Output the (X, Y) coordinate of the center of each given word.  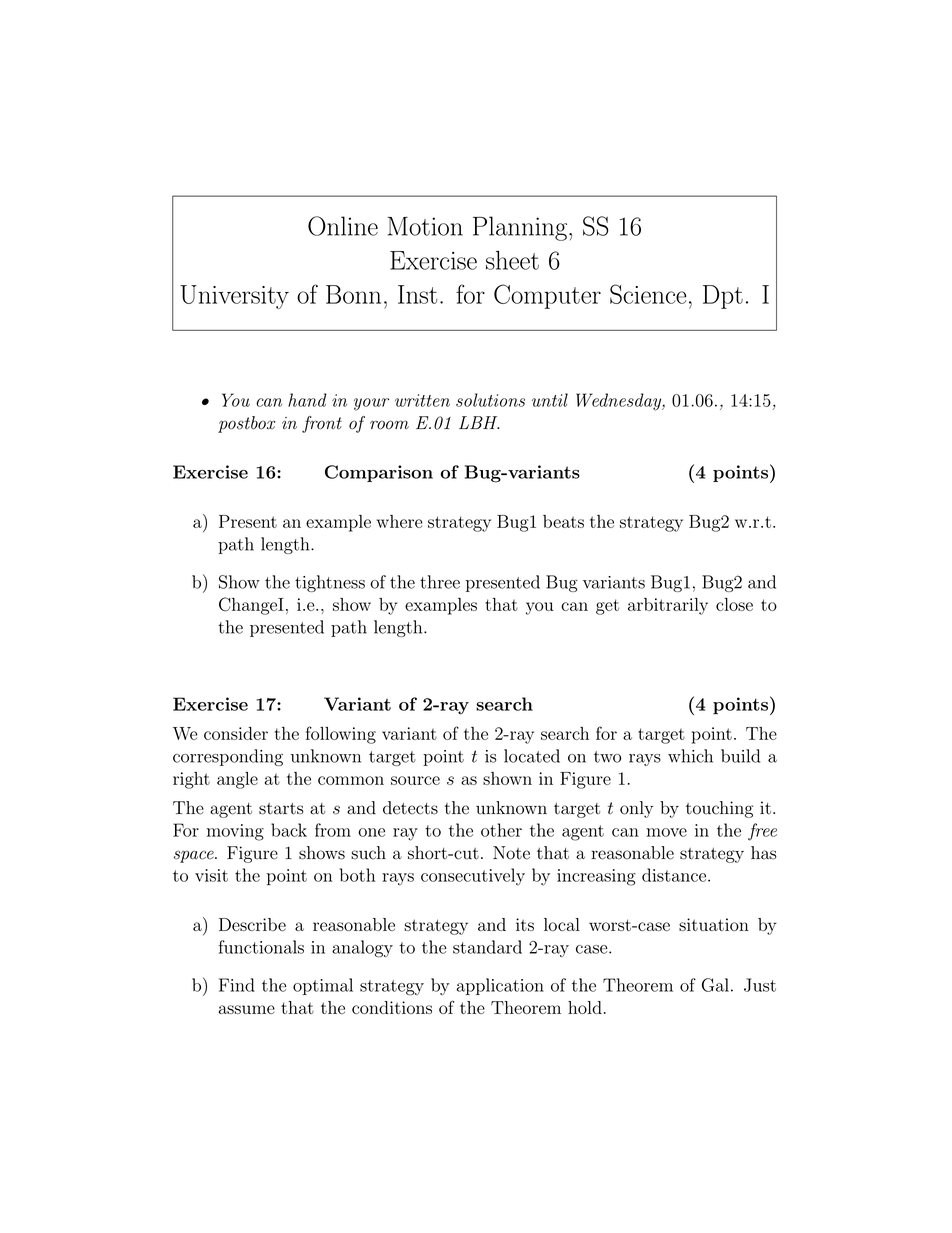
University (234, 297)
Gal (715, 985)
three (440, 582)
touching (719, 809)
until (550, 400)
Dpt (723, 297)
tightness (330, 583)
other (501, 830)
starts (281, 809)
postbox (247, 424)
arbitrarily (668, 606)
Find (237, 985)
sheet (512, 260)
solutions (490, 400)
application (500, 986)
